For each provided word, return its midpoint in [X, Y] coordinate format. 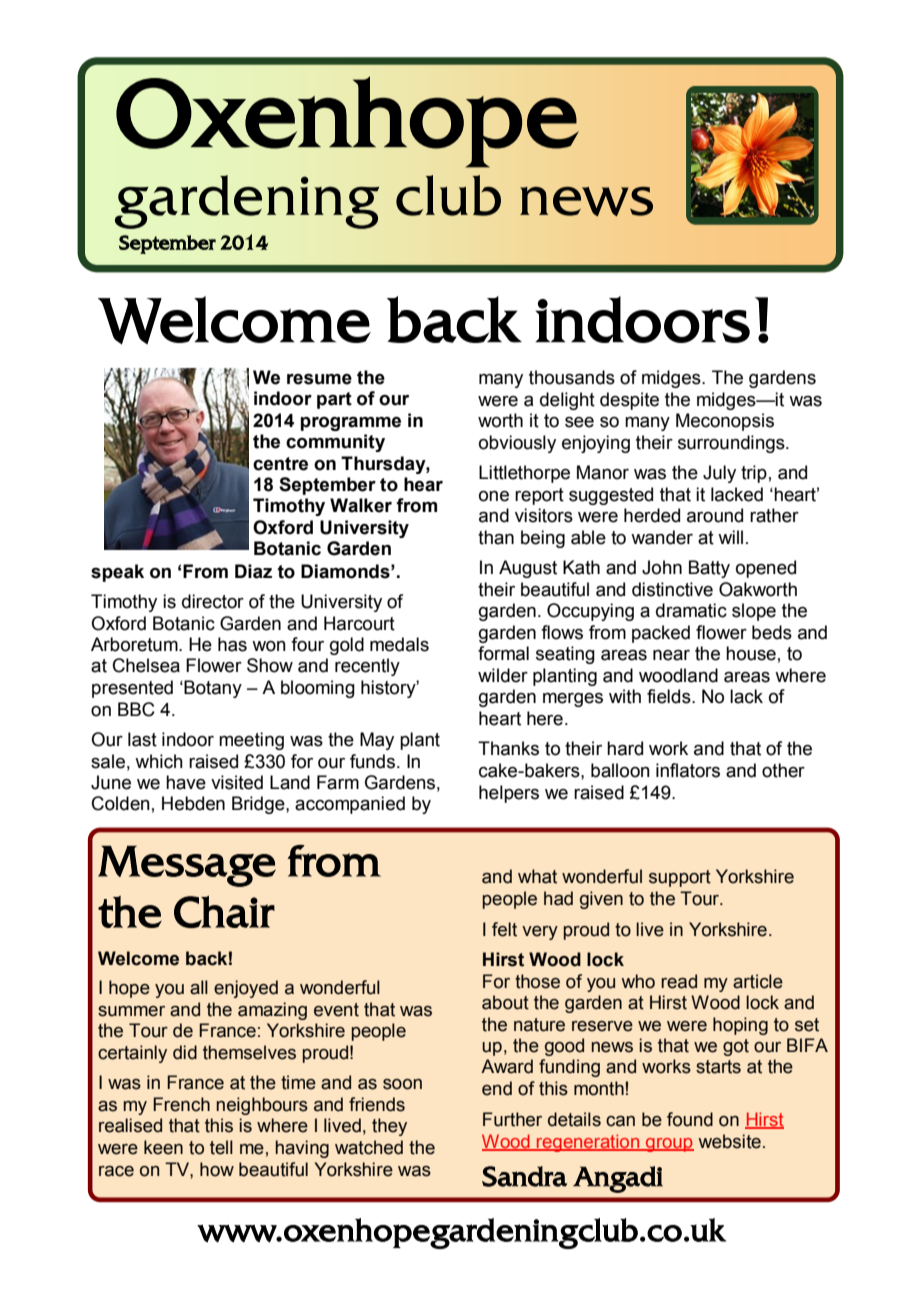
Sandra [524, 1176]
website [729, 1141]
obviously [517, 444]
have [186, 782]
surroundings [732, 444]
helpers [509, 794]
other [783, 770]
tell [221, 1147]
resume [319, 379]
